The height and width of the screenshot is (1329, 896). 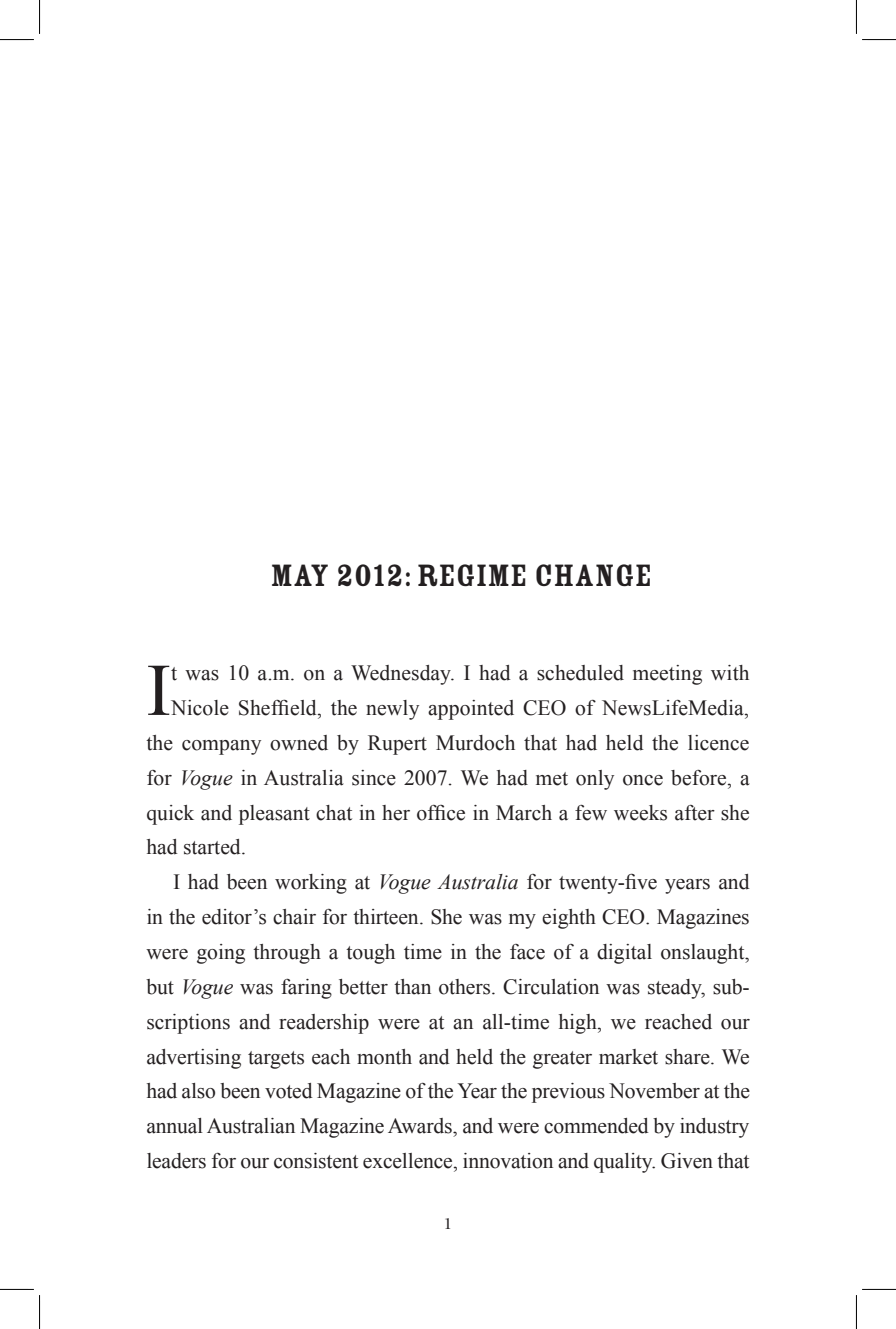 I want to click on office, so click(x=441, y=813).
